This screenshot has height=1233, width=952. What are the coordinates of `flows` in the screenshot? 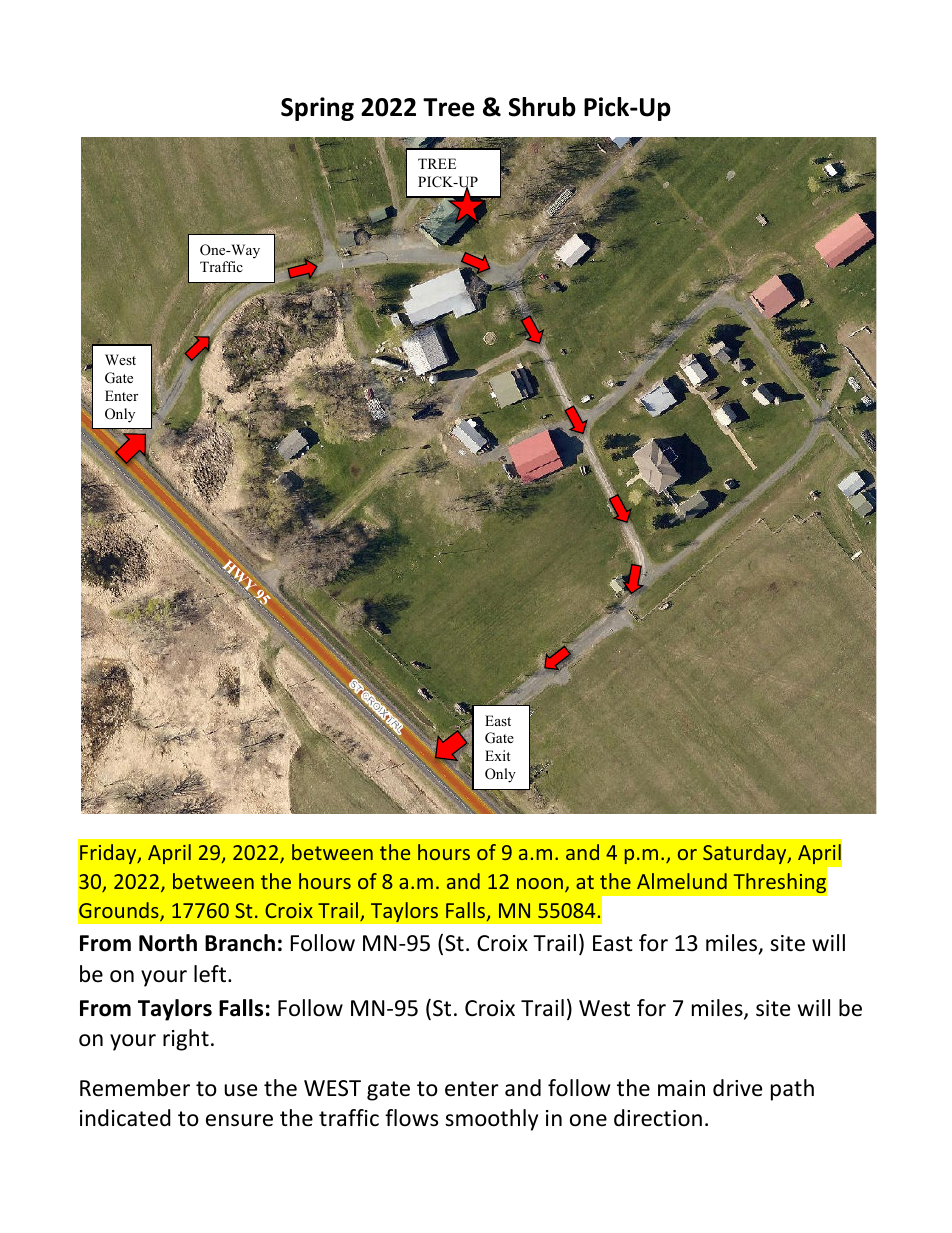 It's located at (411, 1118).
